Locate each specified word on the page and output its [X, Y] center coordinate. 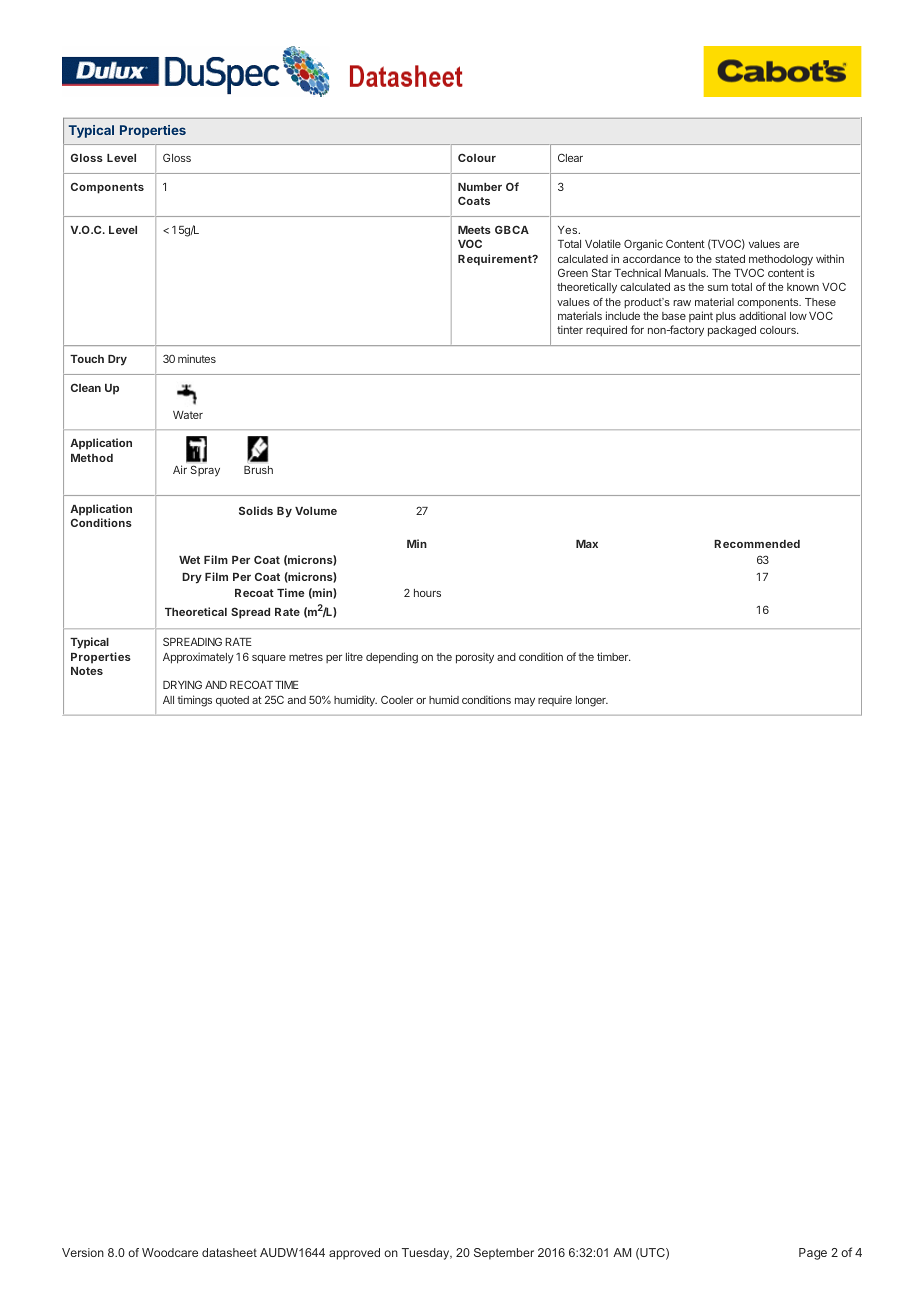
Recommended [757, 544]
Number [480, 187]
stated [730, 259]
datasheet [229, 1252]
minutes [197, 358]
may [525, 702]
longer [592, 701]
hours [427, 593]
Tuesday [427, 1254]
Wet [189, 560]
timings [194, 701]
